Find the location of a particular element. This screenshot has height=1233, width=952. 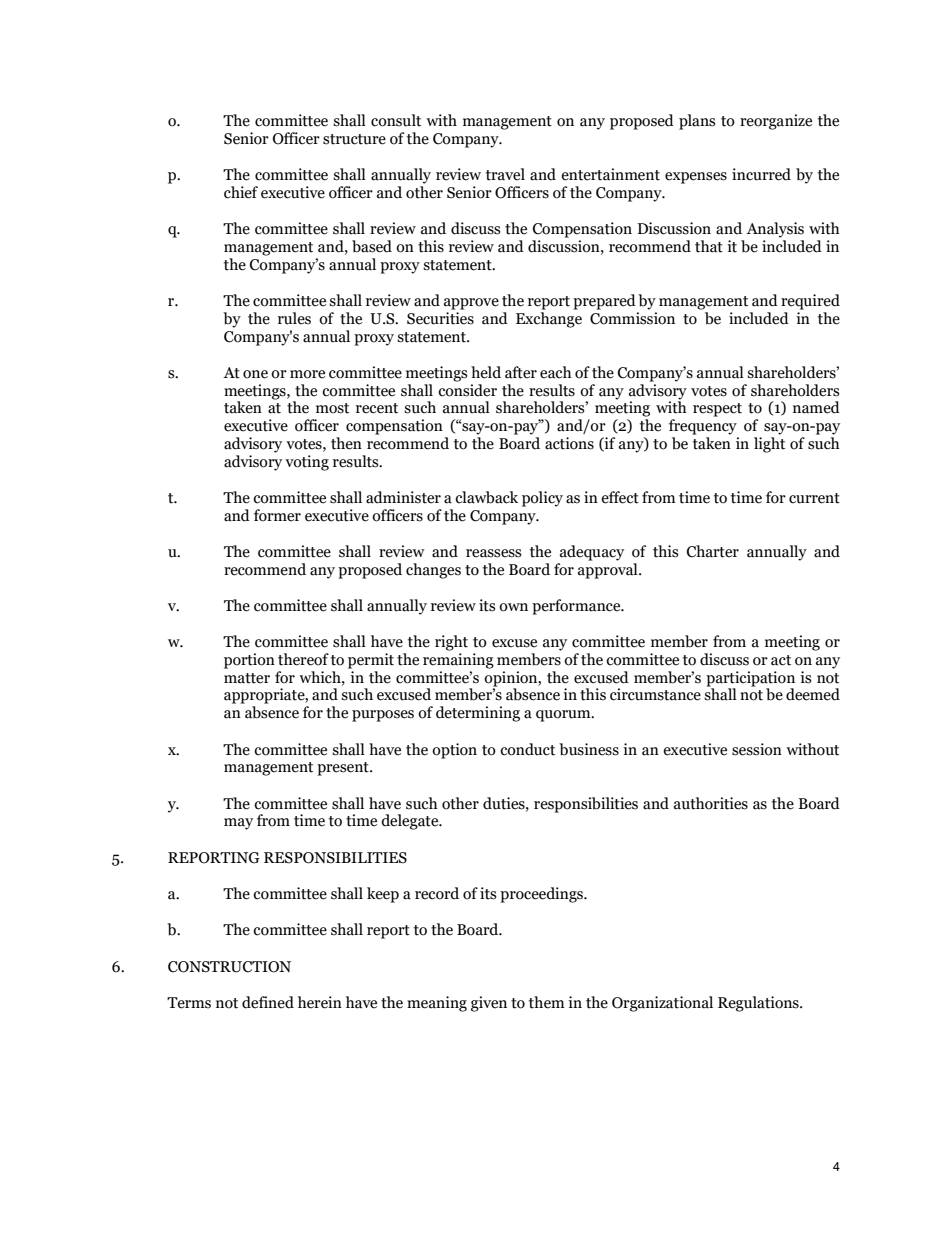

reassess is located at coordinates (493, 553).
